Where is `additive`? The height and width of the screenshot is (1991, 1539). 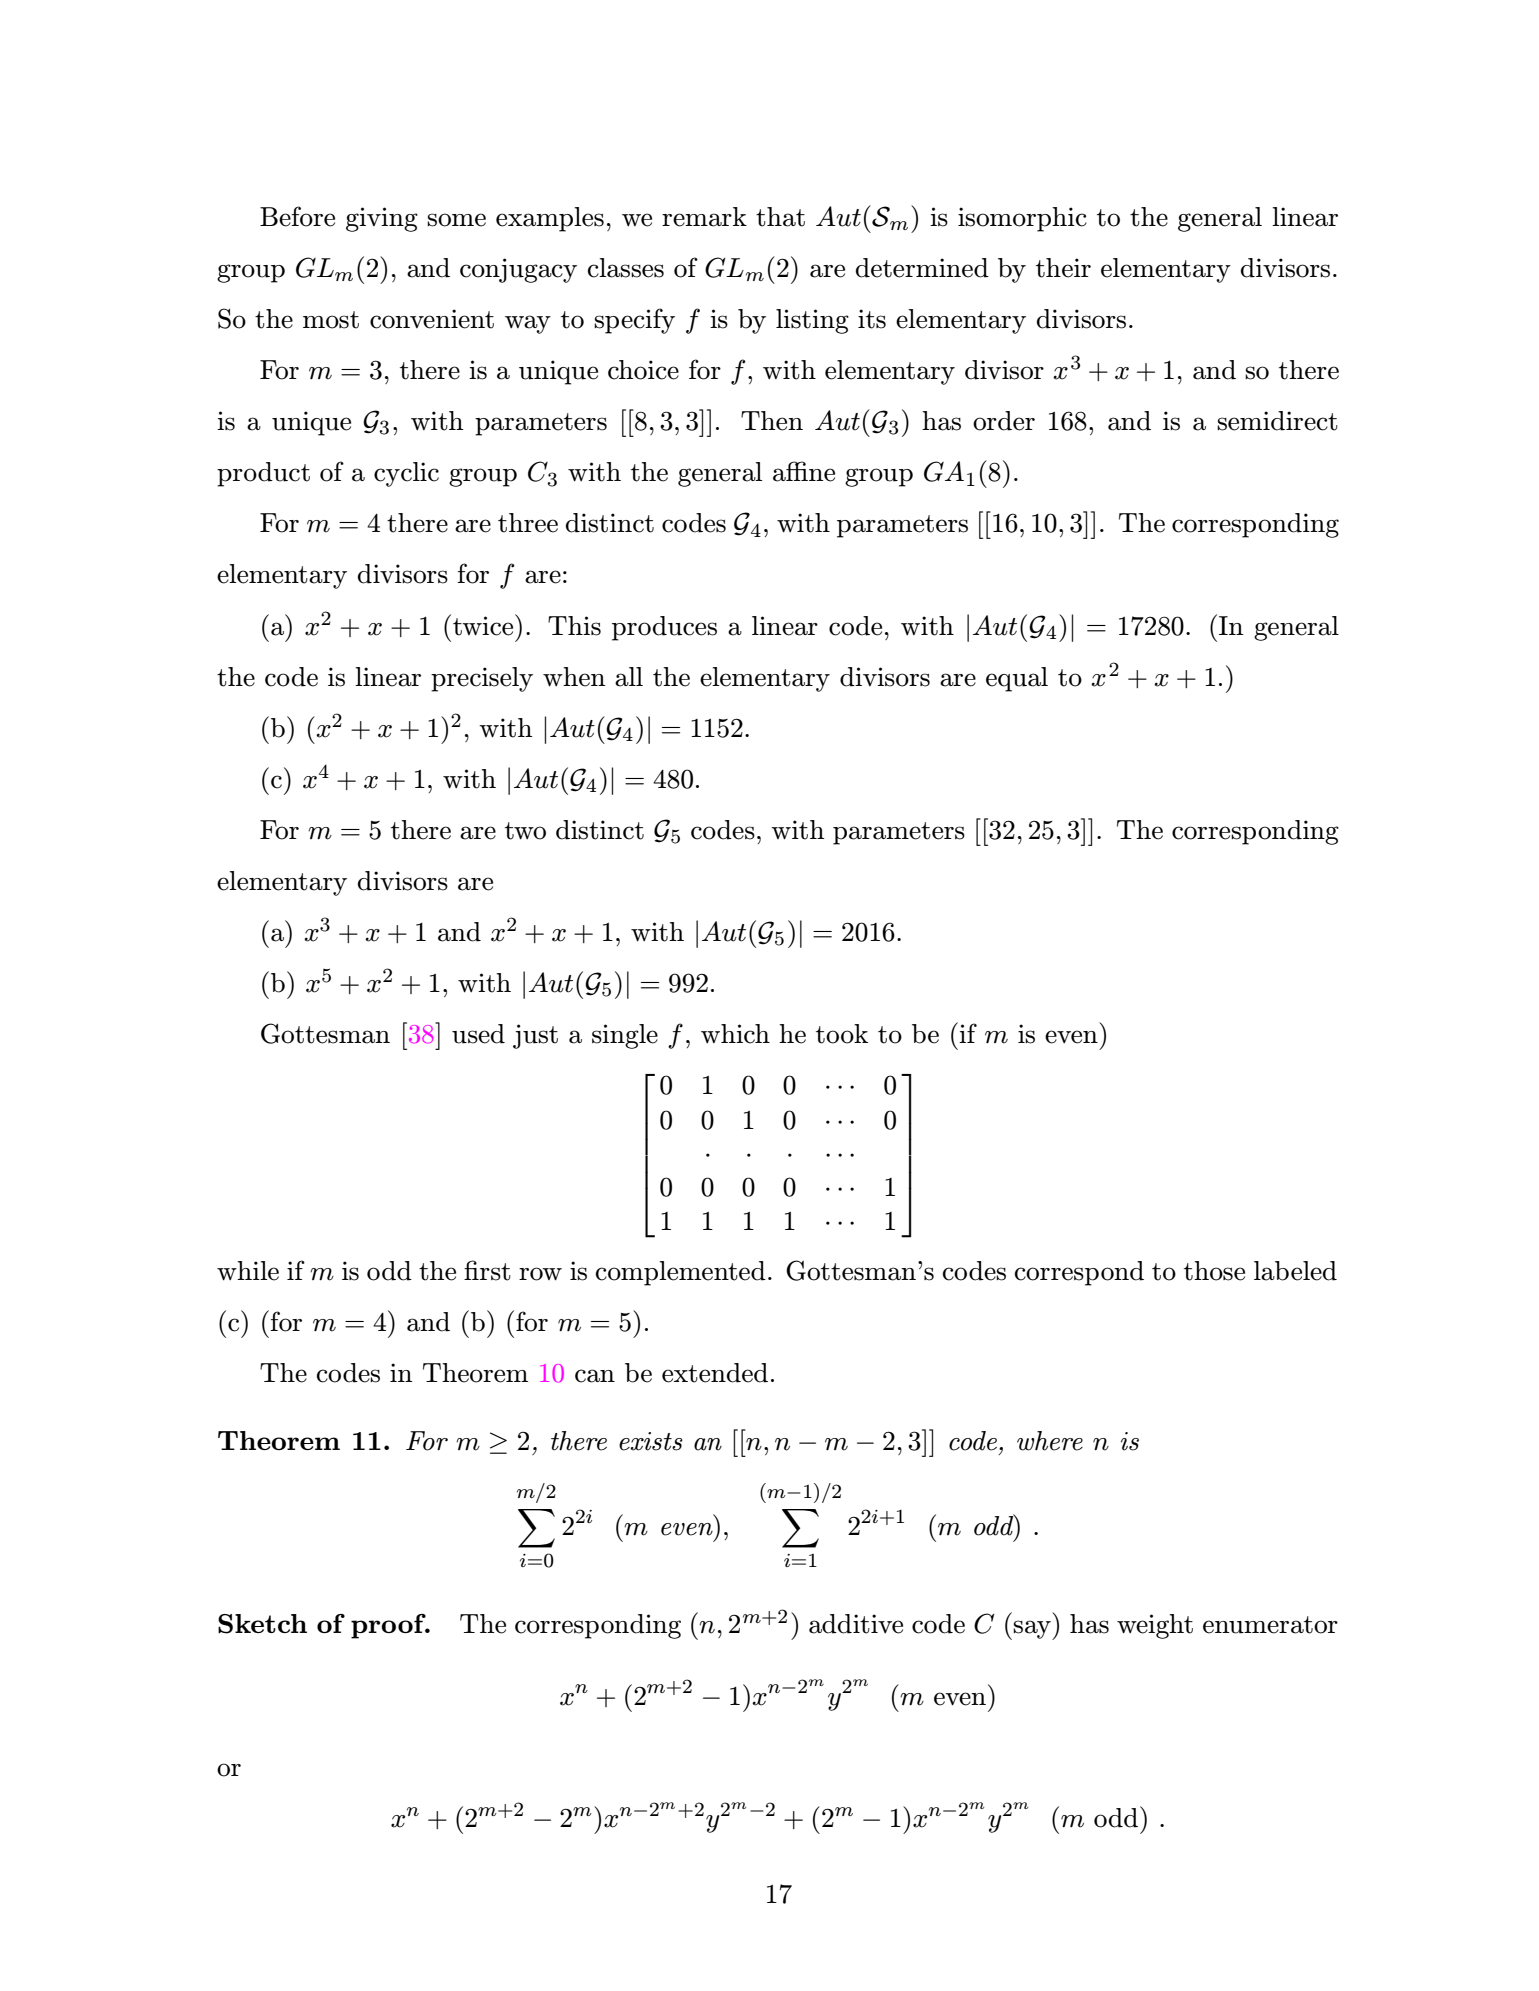 additive is located at coordinates (856, 1624).
